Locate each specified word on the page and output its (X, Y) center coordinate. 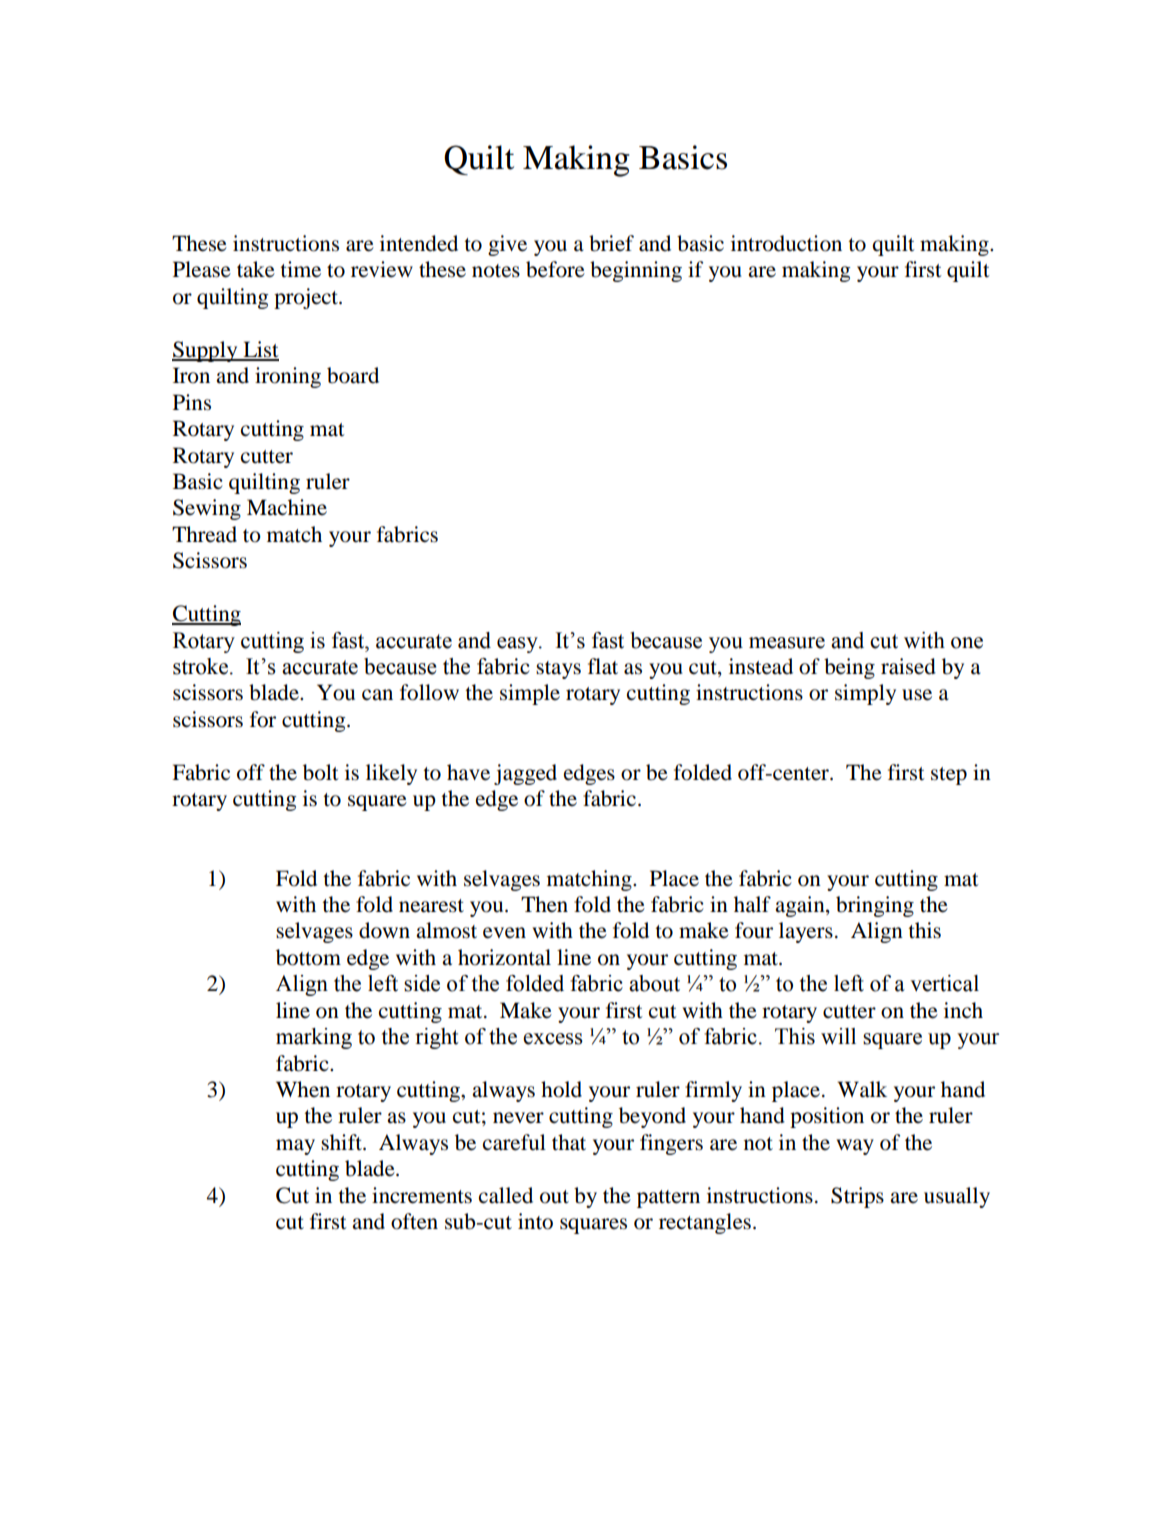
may (295, 1147)
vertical (944, 983)
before (555, 269)
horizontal (504, 957)
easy (518, 645)
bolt (321, 772)
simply (865, 694)
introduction (786, 243)
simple (530, 694)
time (300, 269)
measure (787, 643)
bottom (308, 957)
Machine (287, 507)
